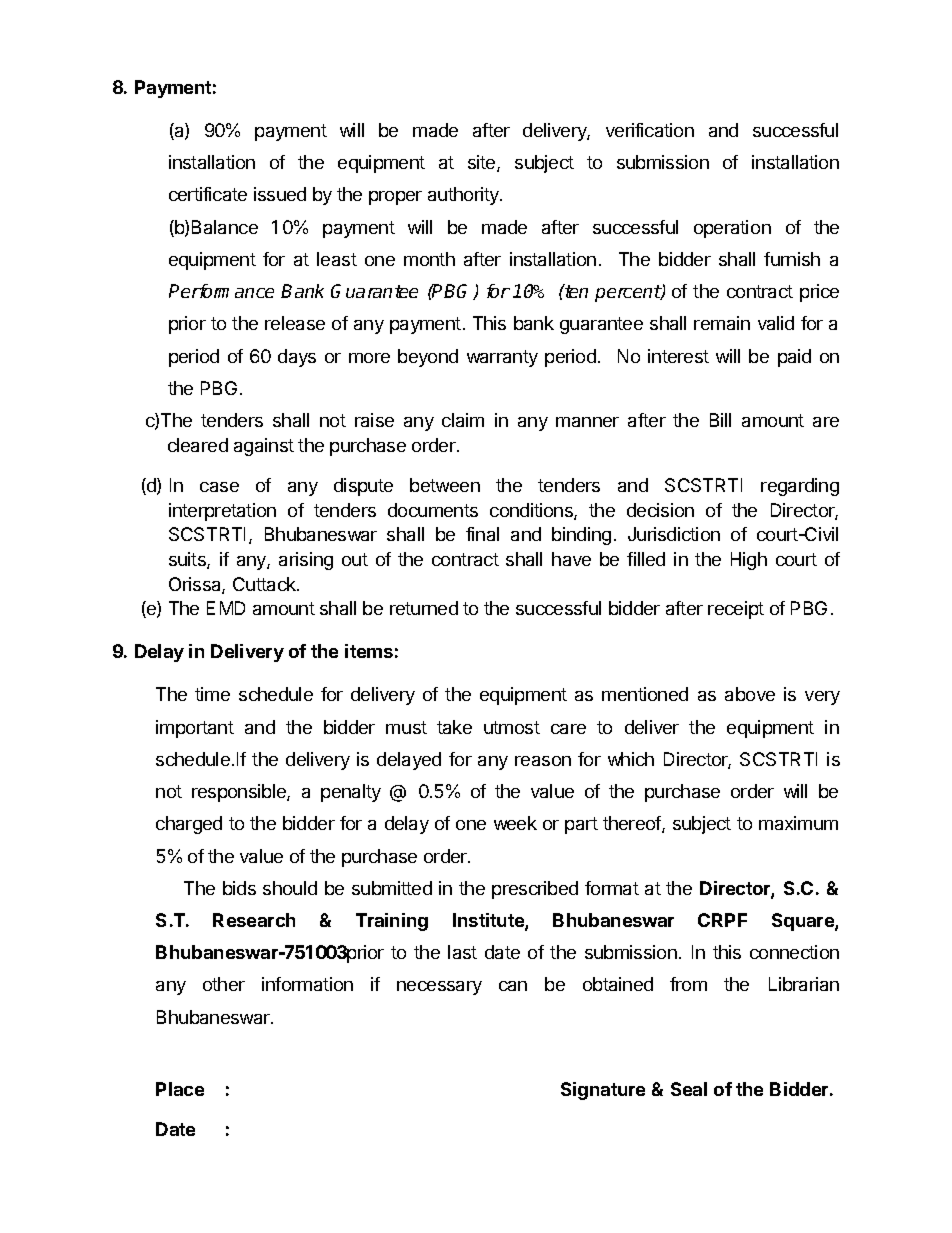 The height and width of the document is (1233, 952). I want to click on can, so click(513, 986).
